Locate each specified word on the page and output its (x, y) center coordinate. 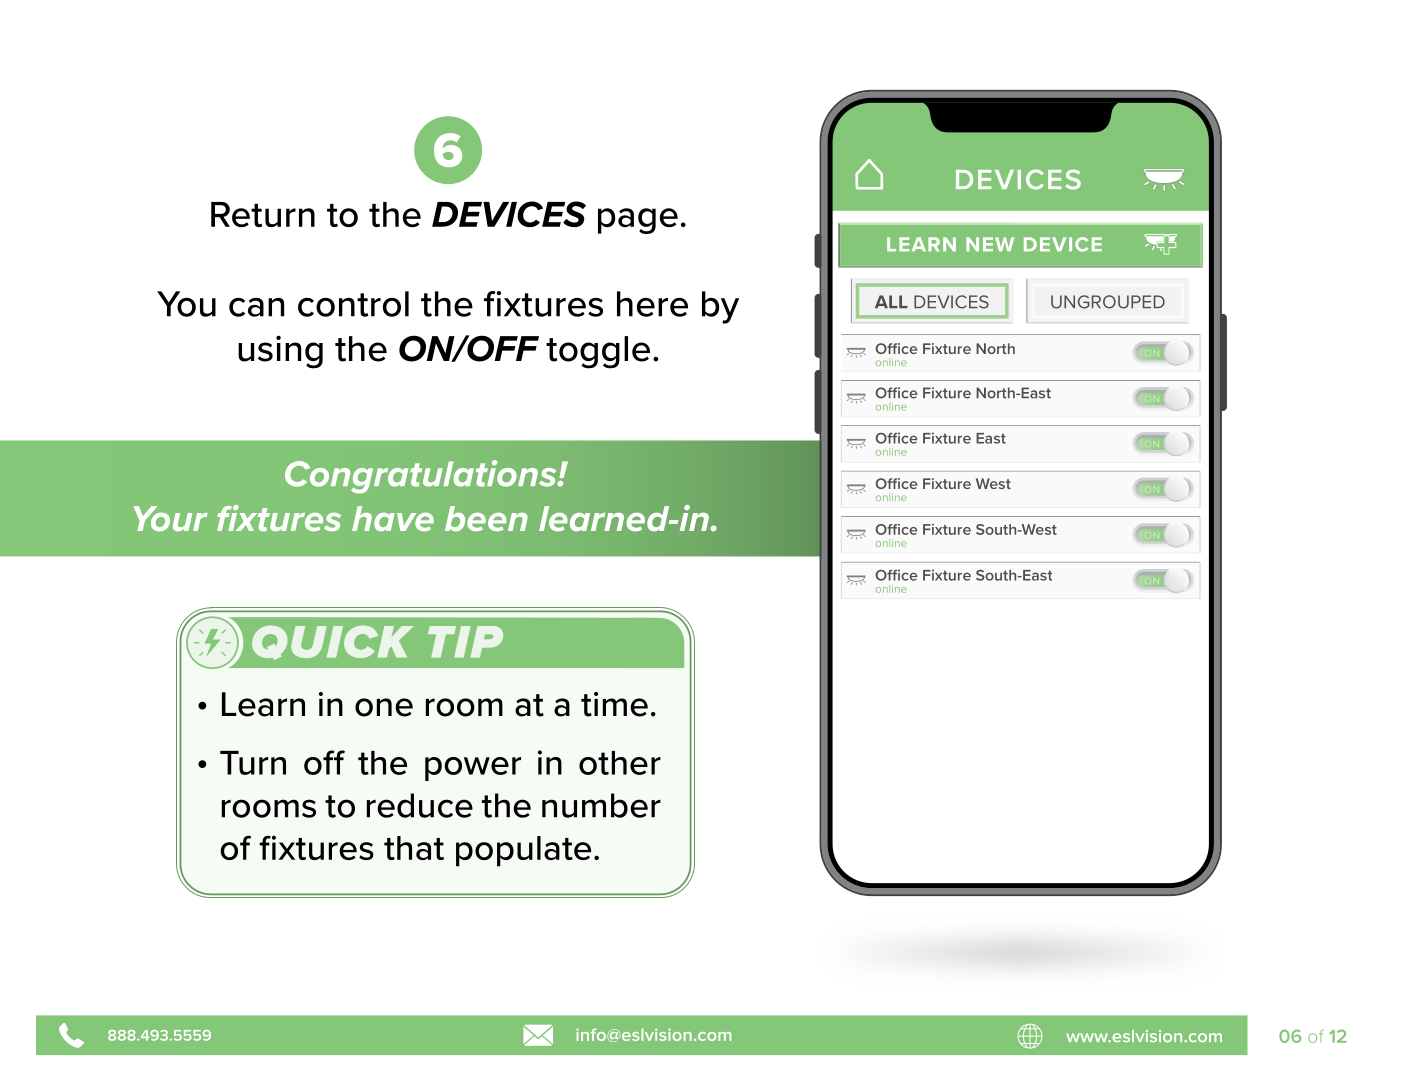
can (256, 307)
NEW (990, 244)
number (601, 805)
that (414, 848)
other (620, 763)
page (638, 221)
